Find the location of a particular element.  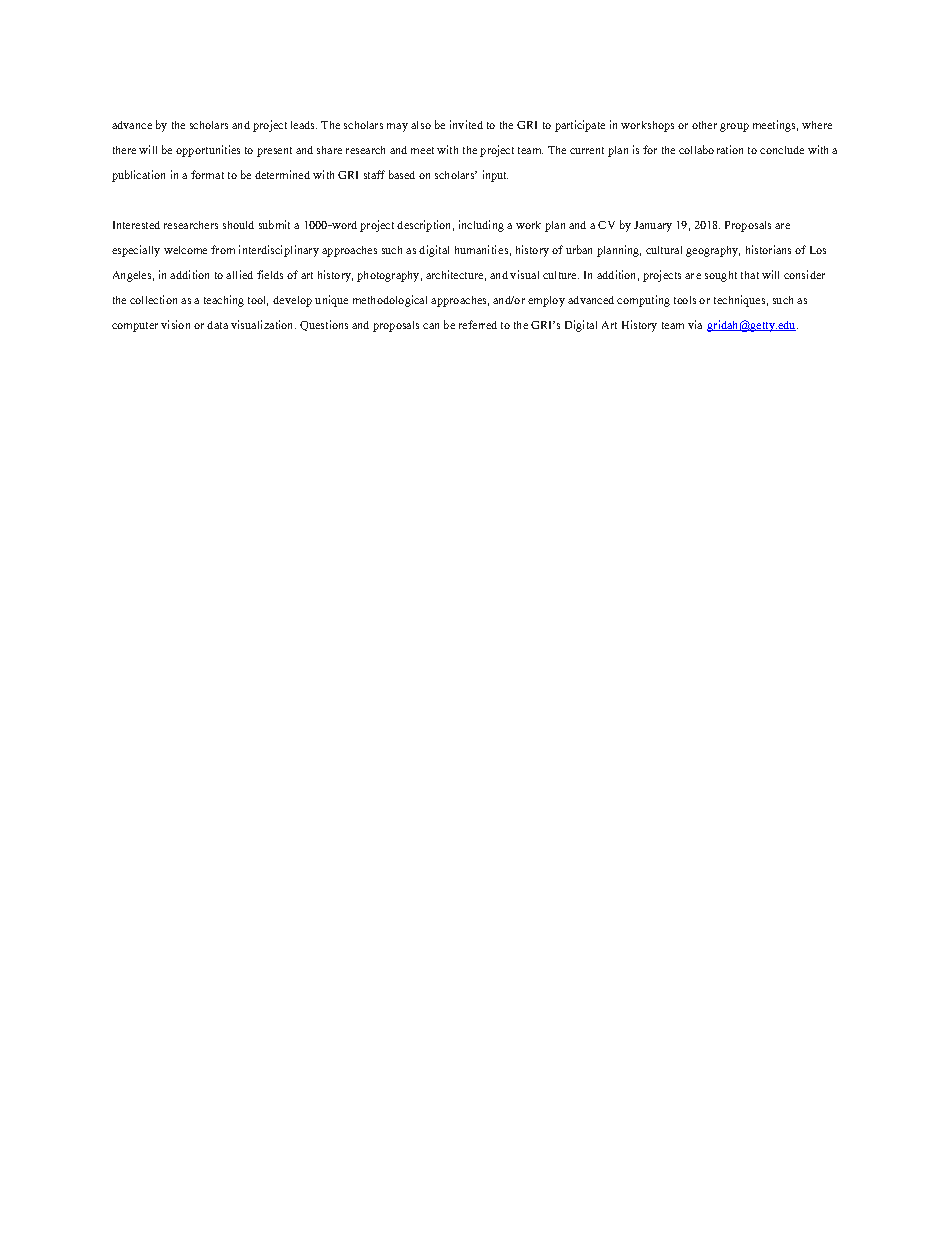

format is located at coordinates (207, 174).
